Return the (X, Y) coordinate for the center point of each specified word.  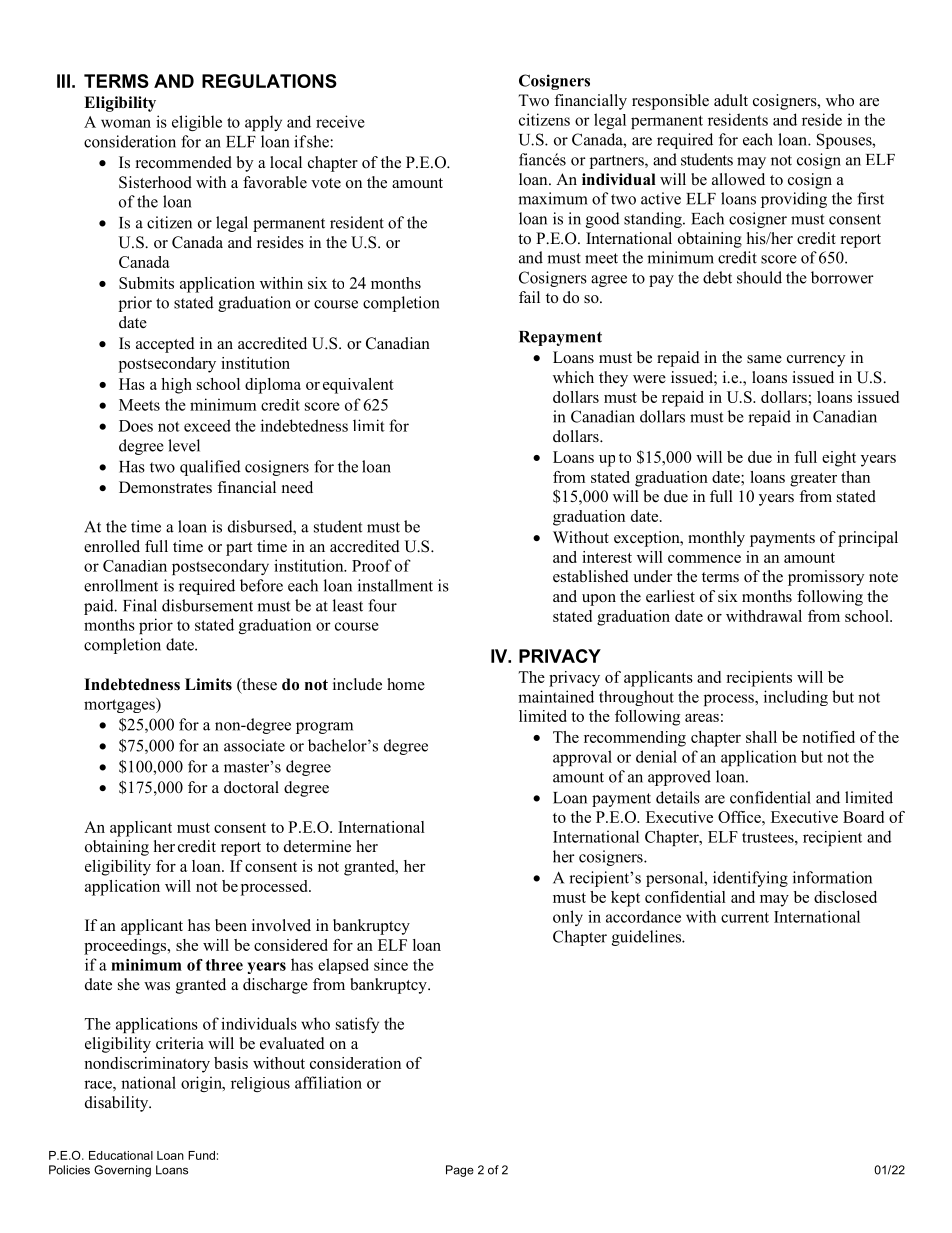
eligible (197, 123)
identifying (750, 879)
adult (731, 100)
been (231, 925)
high (176, 386)
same (764, 359)
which (573, 377)
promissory (826, 578)
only (568, 918)
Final (140, 605)
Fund (201, 1155)
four (382, 605)
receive (340, 121)
